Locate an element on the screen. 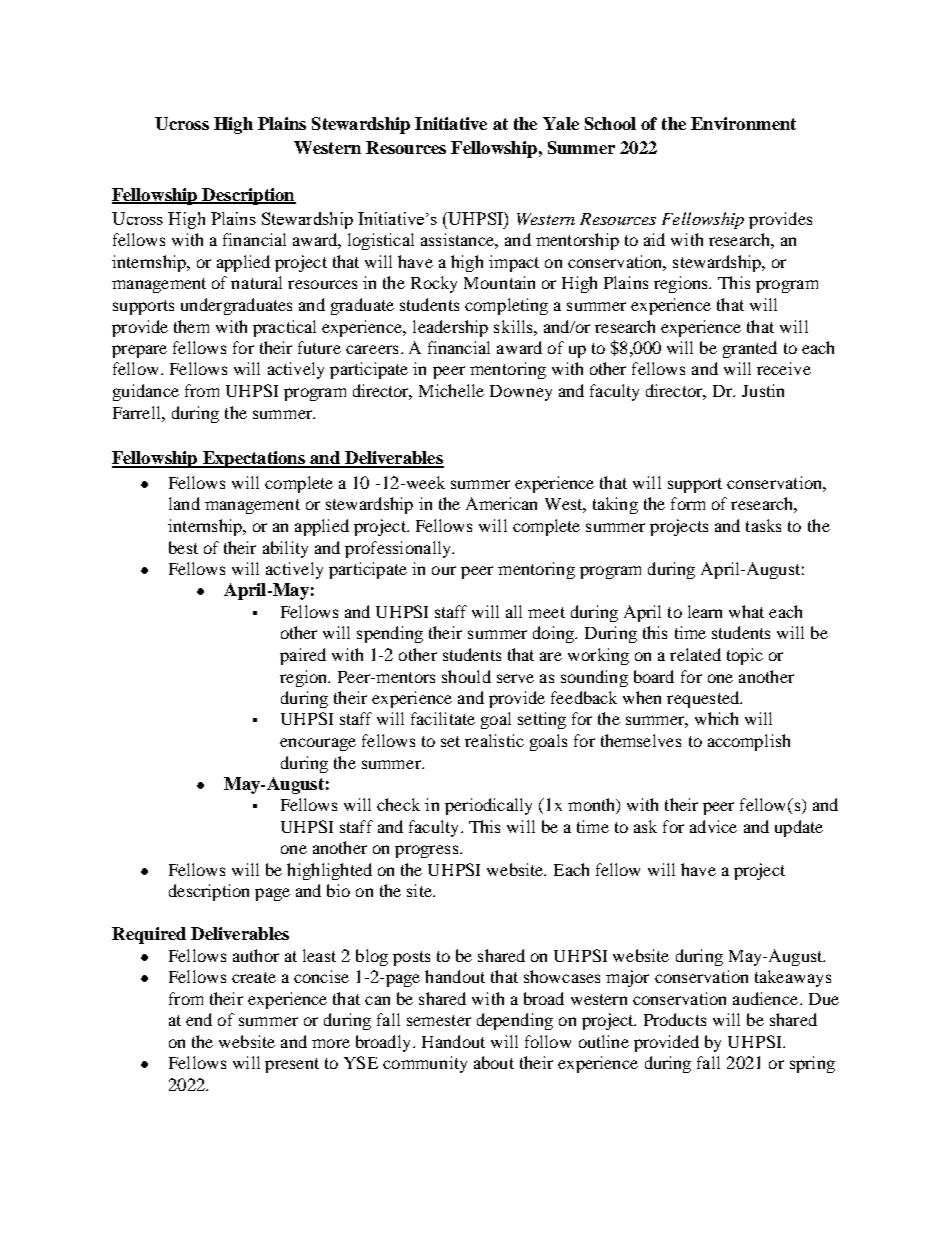 This screenshot has height=1233, width=952. Environment is located at coordinates (743, 123).
